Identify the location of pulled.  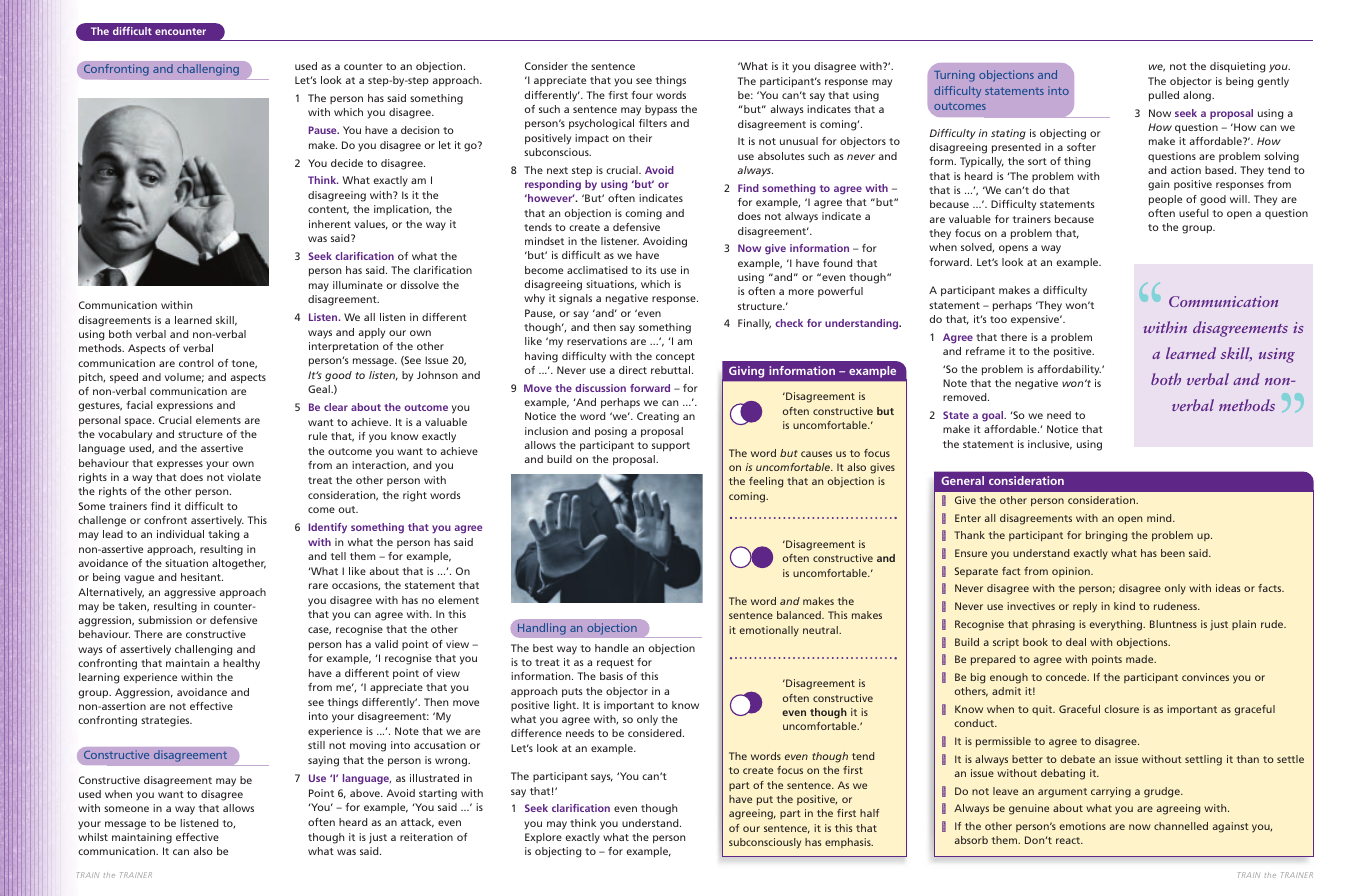
(1164, 96).
